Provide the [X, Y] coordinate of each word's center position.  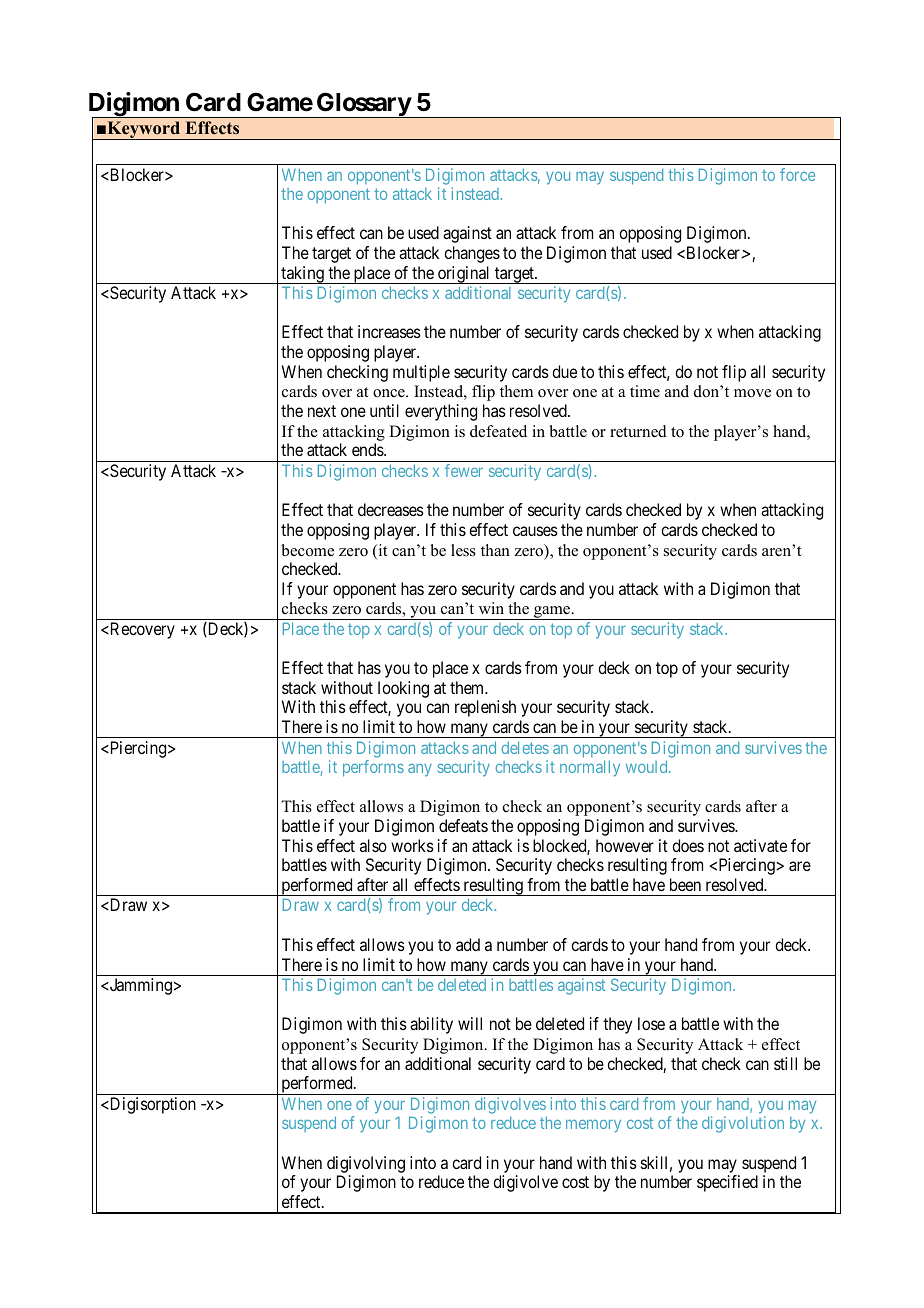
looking [403, 689]
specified [727, 1183]
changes [472, 254]
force [797, 174]
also [373, 845]
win [491, 608]
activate [760, 845]
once [390, 393]
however [625, 845]
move [752, 393]
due [564, 371]
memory [593, 1126]
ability [431, 1025]
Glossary [363, 105]
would [648, 766]
